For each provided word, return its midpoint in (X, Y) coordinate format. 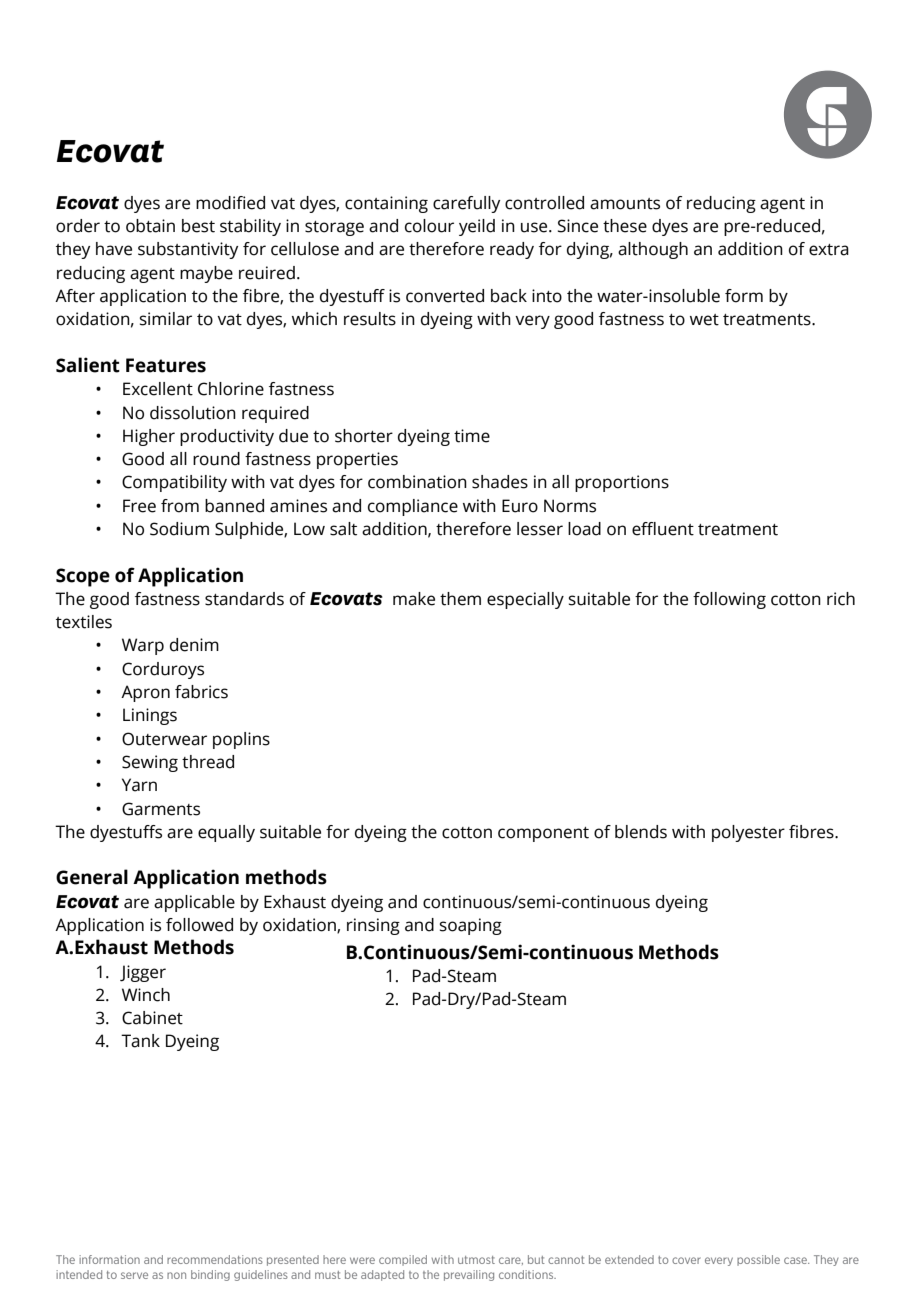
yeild (477, 227)
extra (829, 250)
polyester (748, 833)
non (176, 1275)
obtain (150, 226)
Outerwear (164, 739)
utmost (476, 1260)
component (543, 834)
